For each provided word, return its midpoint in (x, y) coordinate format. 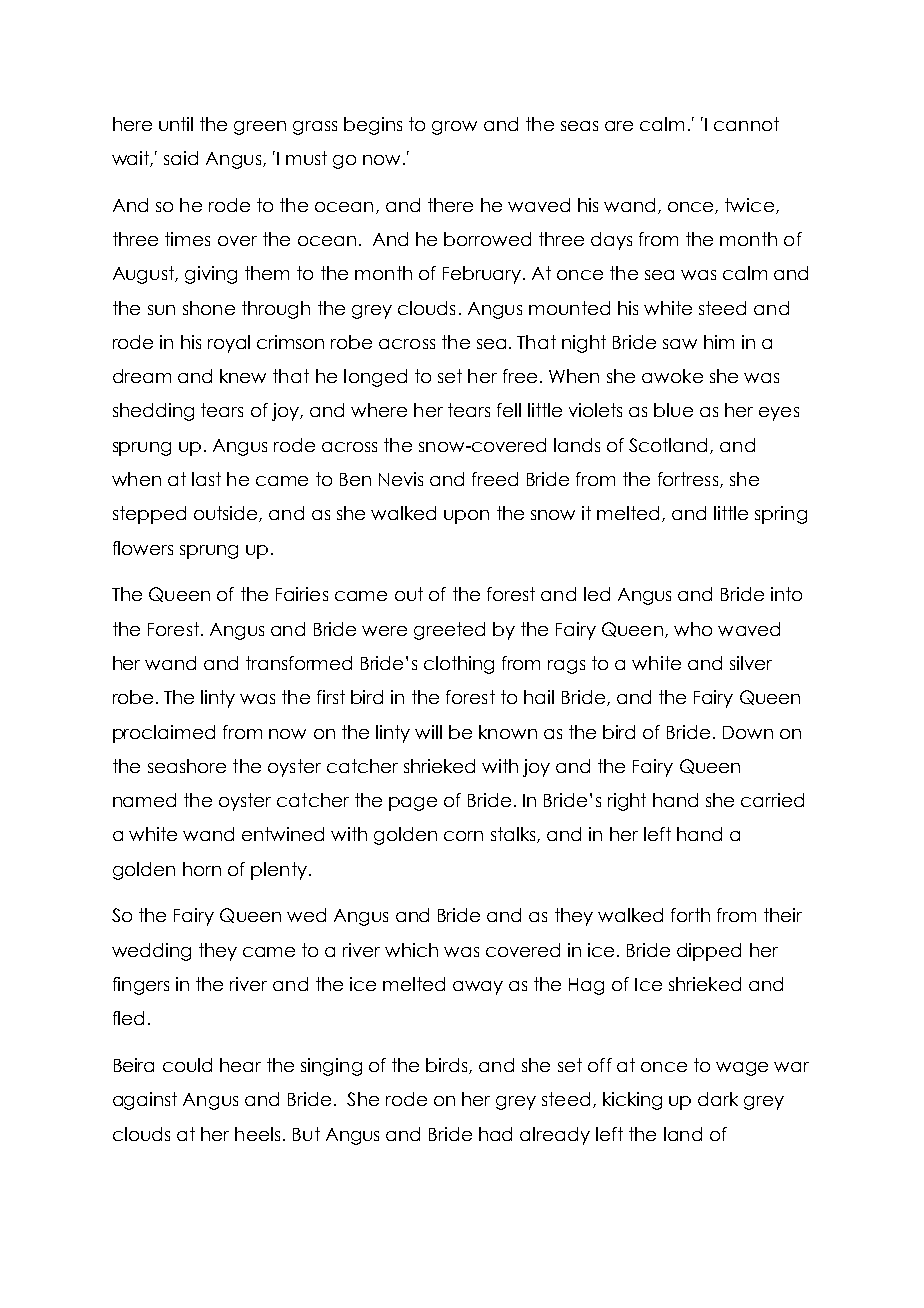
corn (463, 836)
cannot (746, 124)
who (693, 629)
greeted (449, 631)
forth (690, 915)
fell (509, 410)
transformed (299, 663)
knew (243, 376)
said (181, 158)
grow (454, 128)
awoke (672, 376)
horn (202, 869)
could (187, 1065)
